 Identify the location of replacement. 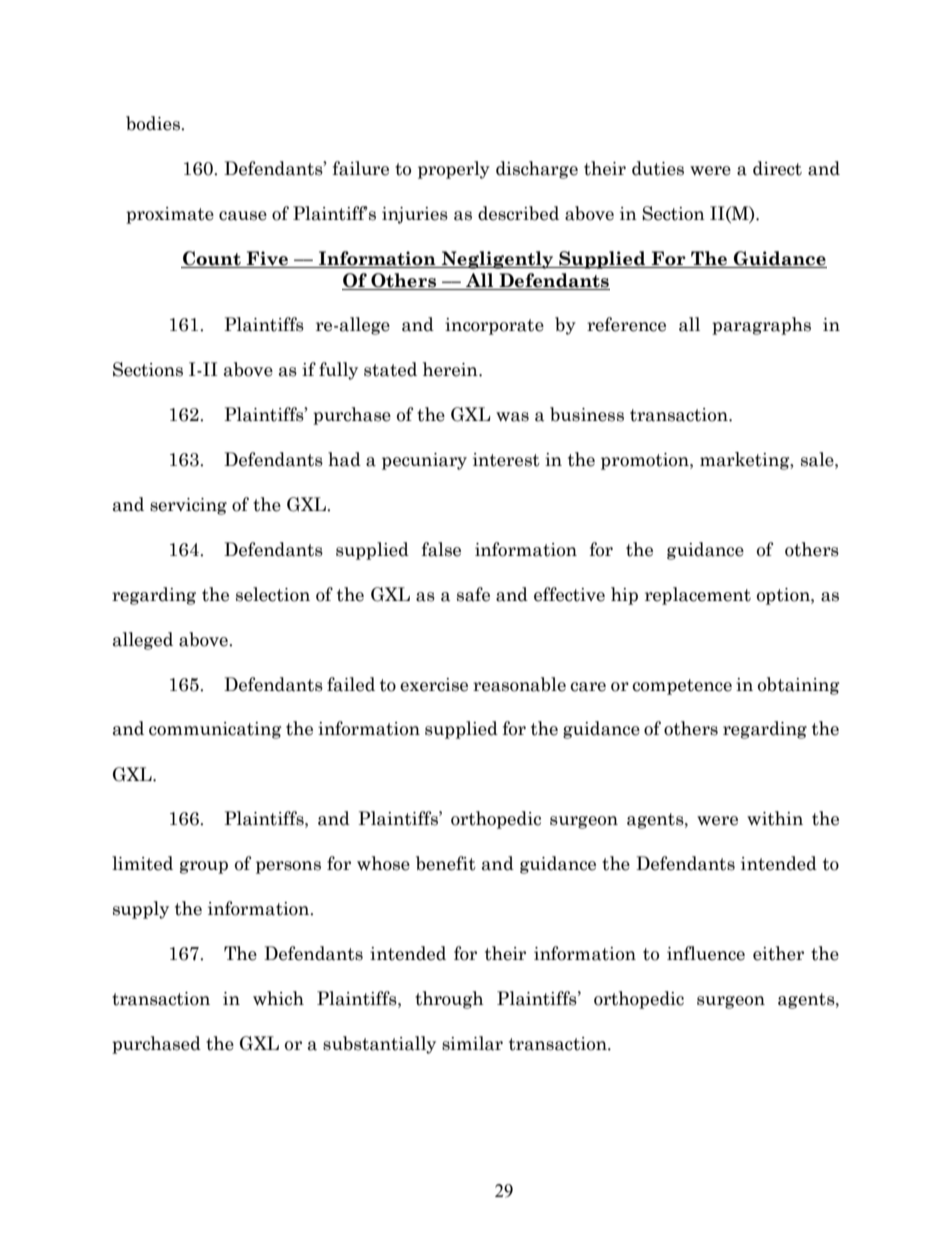
(698, 596).
